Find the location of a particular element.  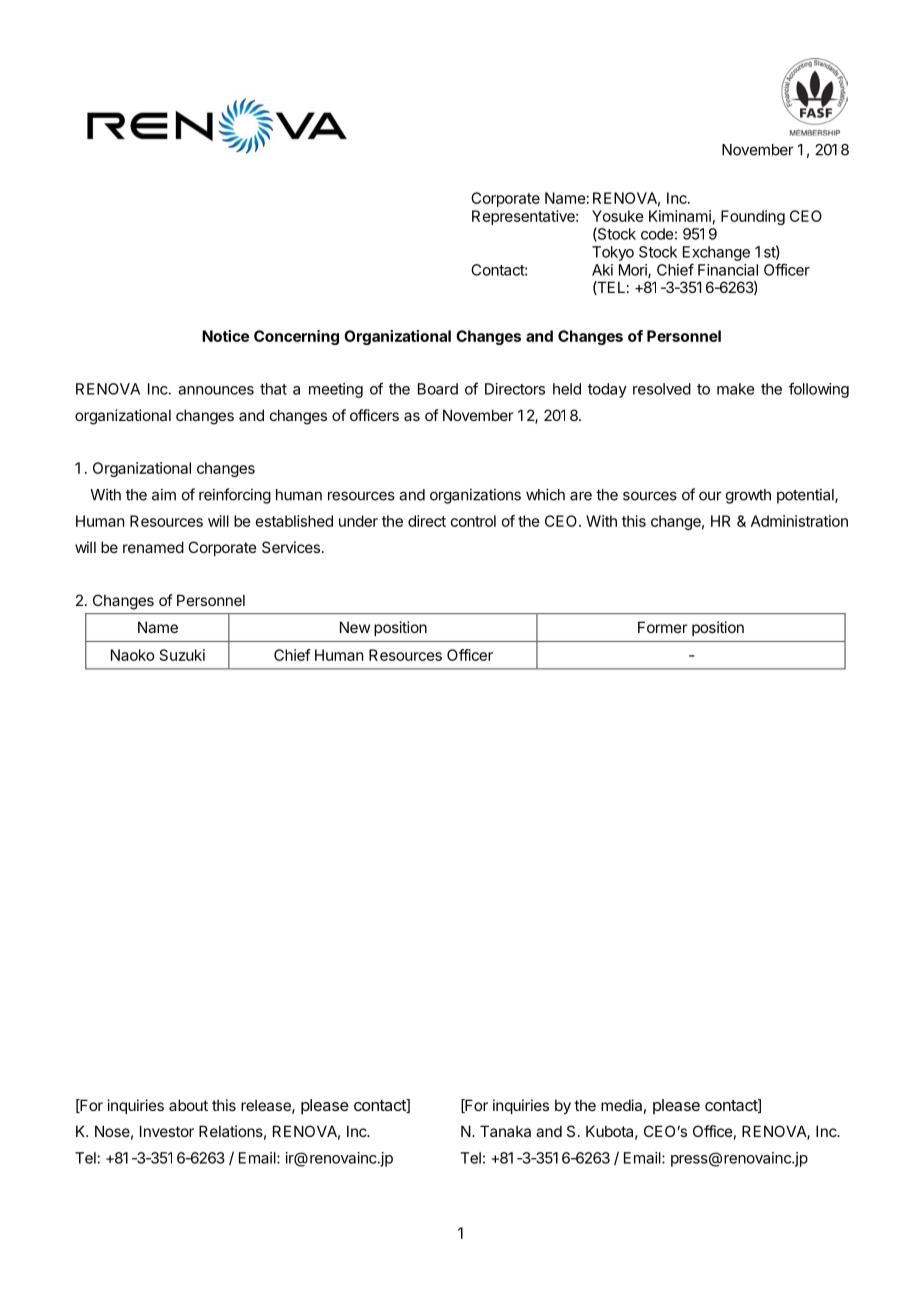

Aki is located at coordinates (602, 270).
